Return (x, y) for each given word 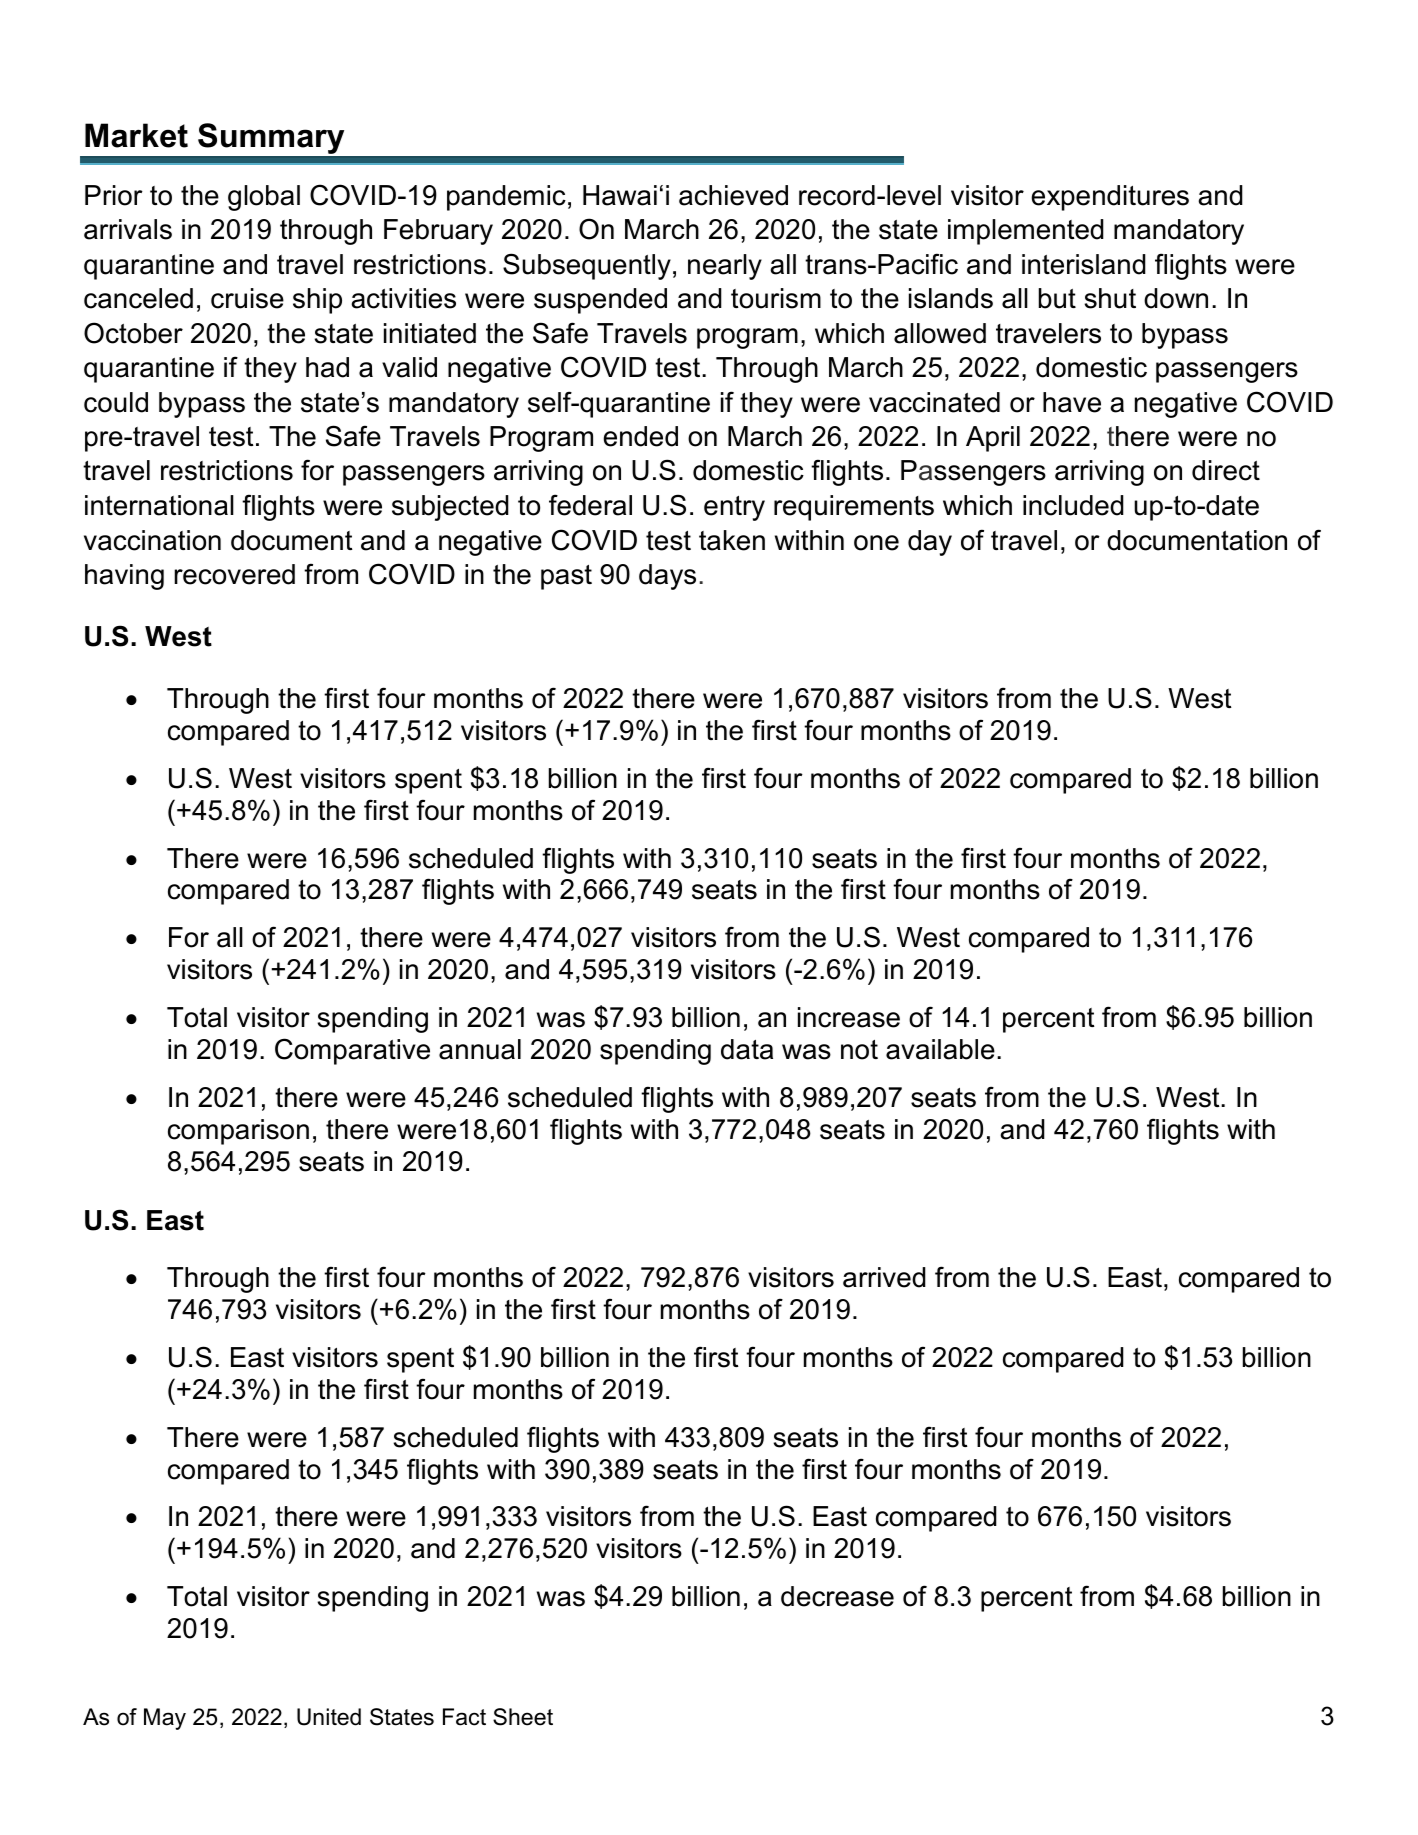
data (747, 1049)
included (1073, 505)
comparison (238, 1132)
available (940, 1049)
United (329, 1717)
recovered (234, 574)
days (667, 577)
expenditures (1110, 198)
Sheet (523, 1717)
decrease (837, 1596)
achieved (733, 195)
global (264, 198)
